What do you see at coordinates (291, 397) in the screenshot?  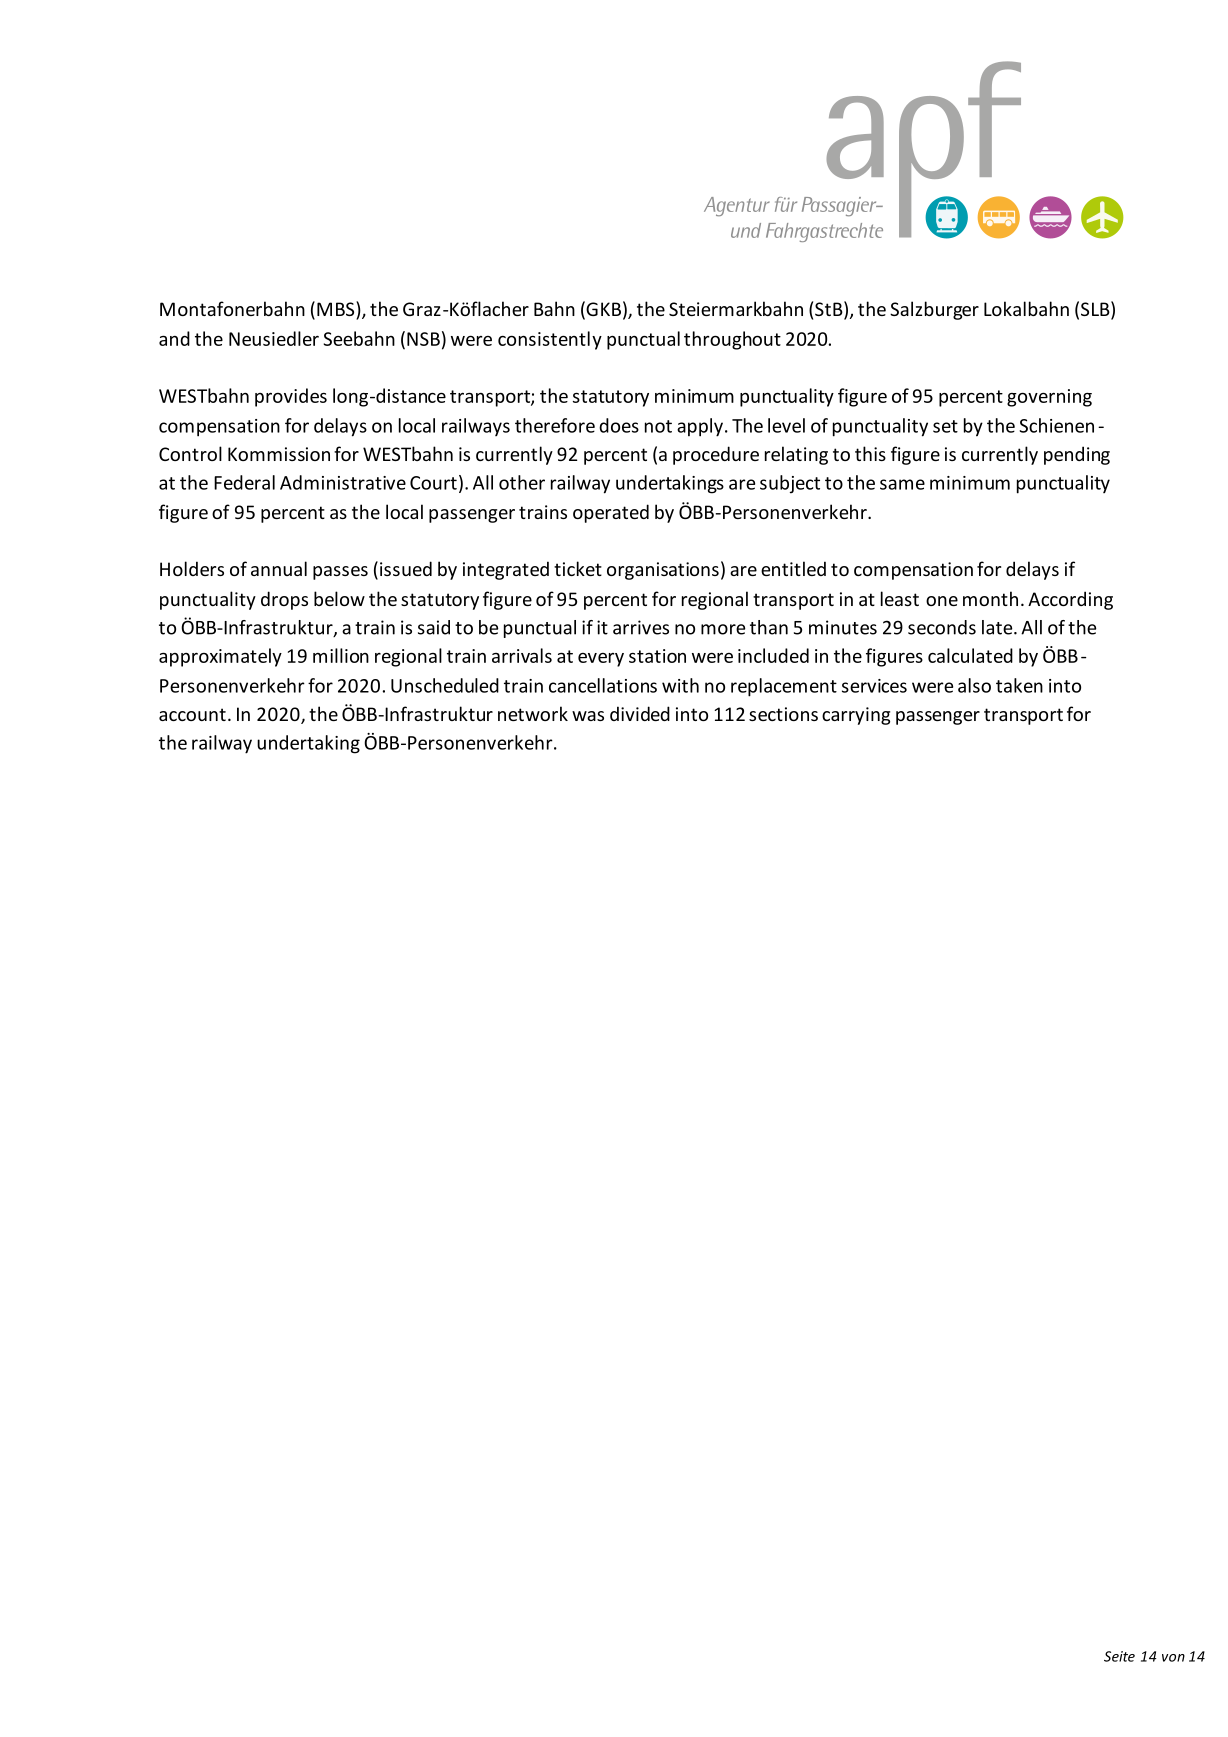 I see `provides` at bounding box center [291, 397].
